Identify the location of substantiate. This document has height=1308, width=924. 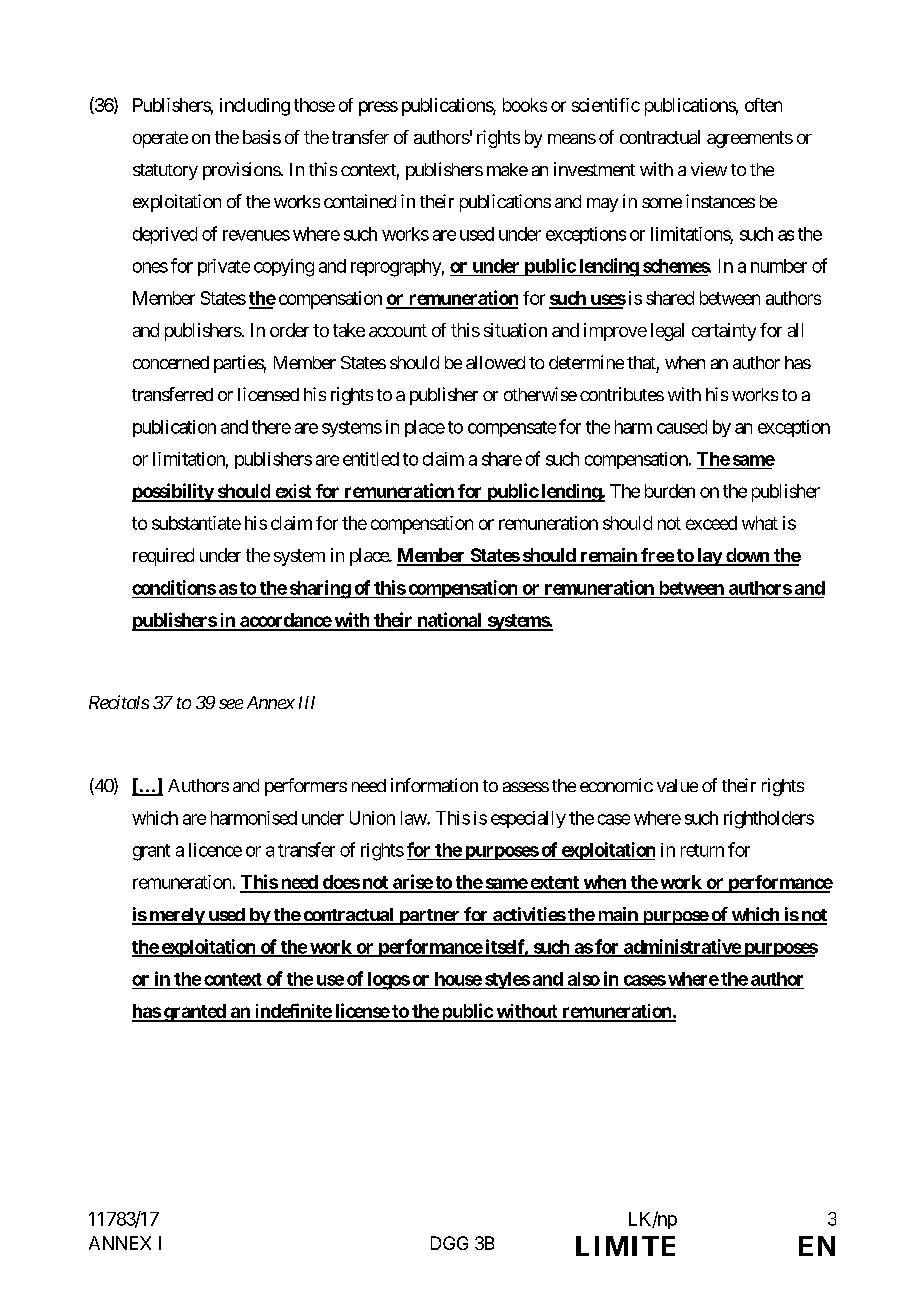
(196, 523).
